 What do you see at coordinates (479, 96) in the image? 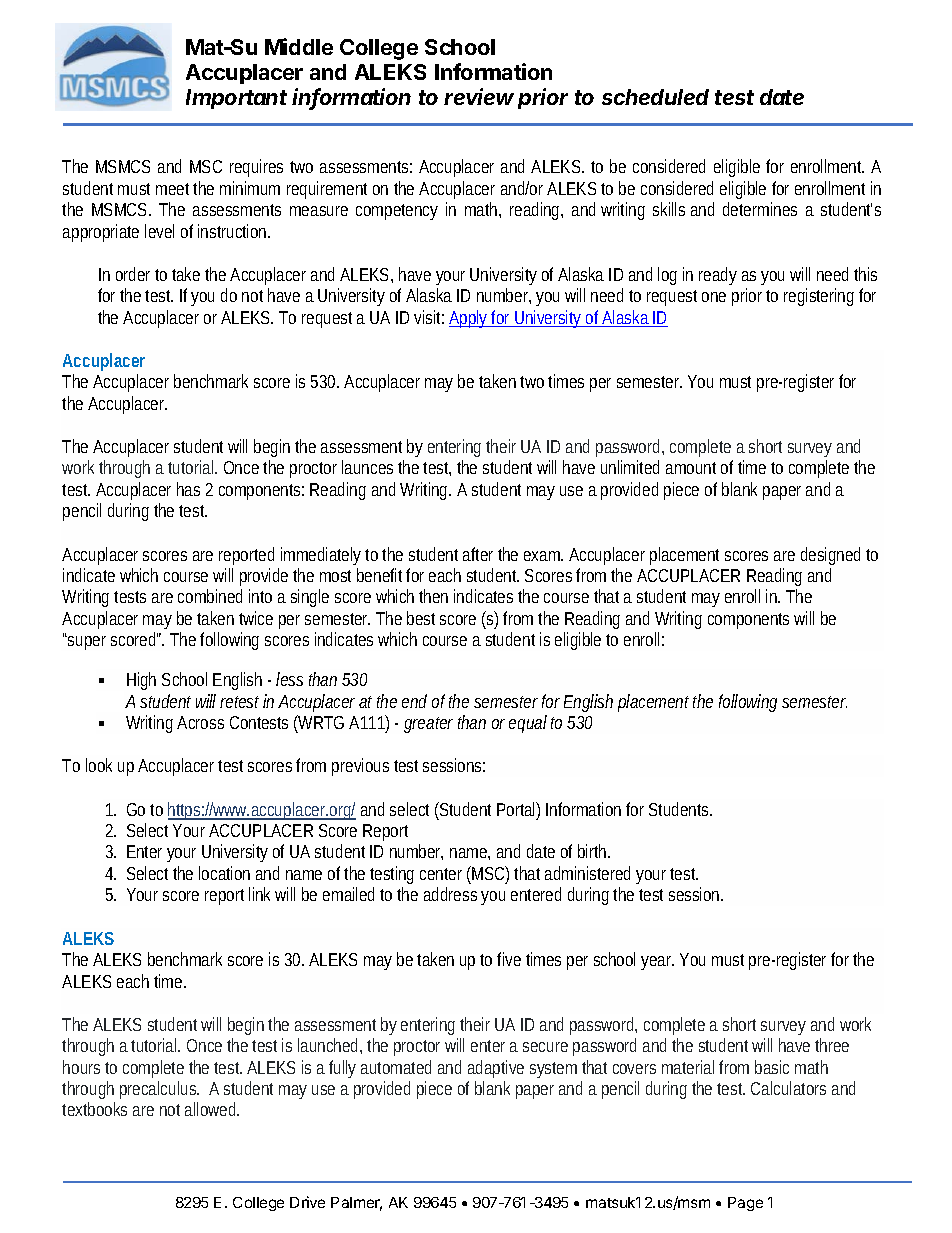
I see `review` at bounding box center [479, 96].
